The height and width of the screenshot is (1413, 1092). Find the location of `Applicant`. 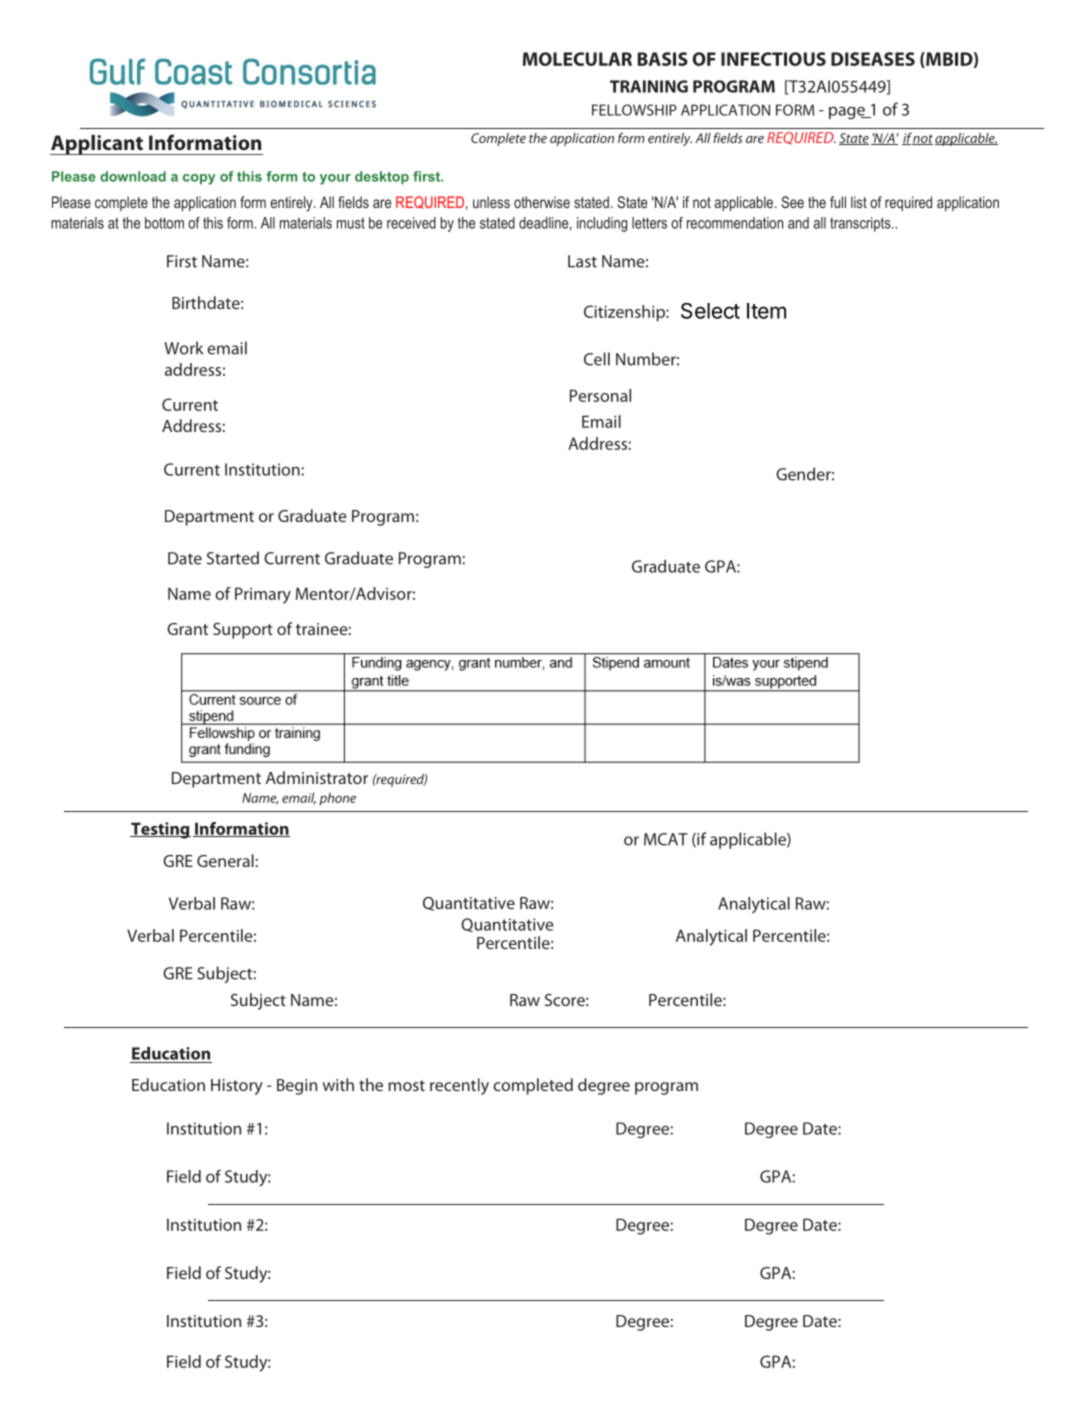

Applicant is located at coordinates (97, 145).
